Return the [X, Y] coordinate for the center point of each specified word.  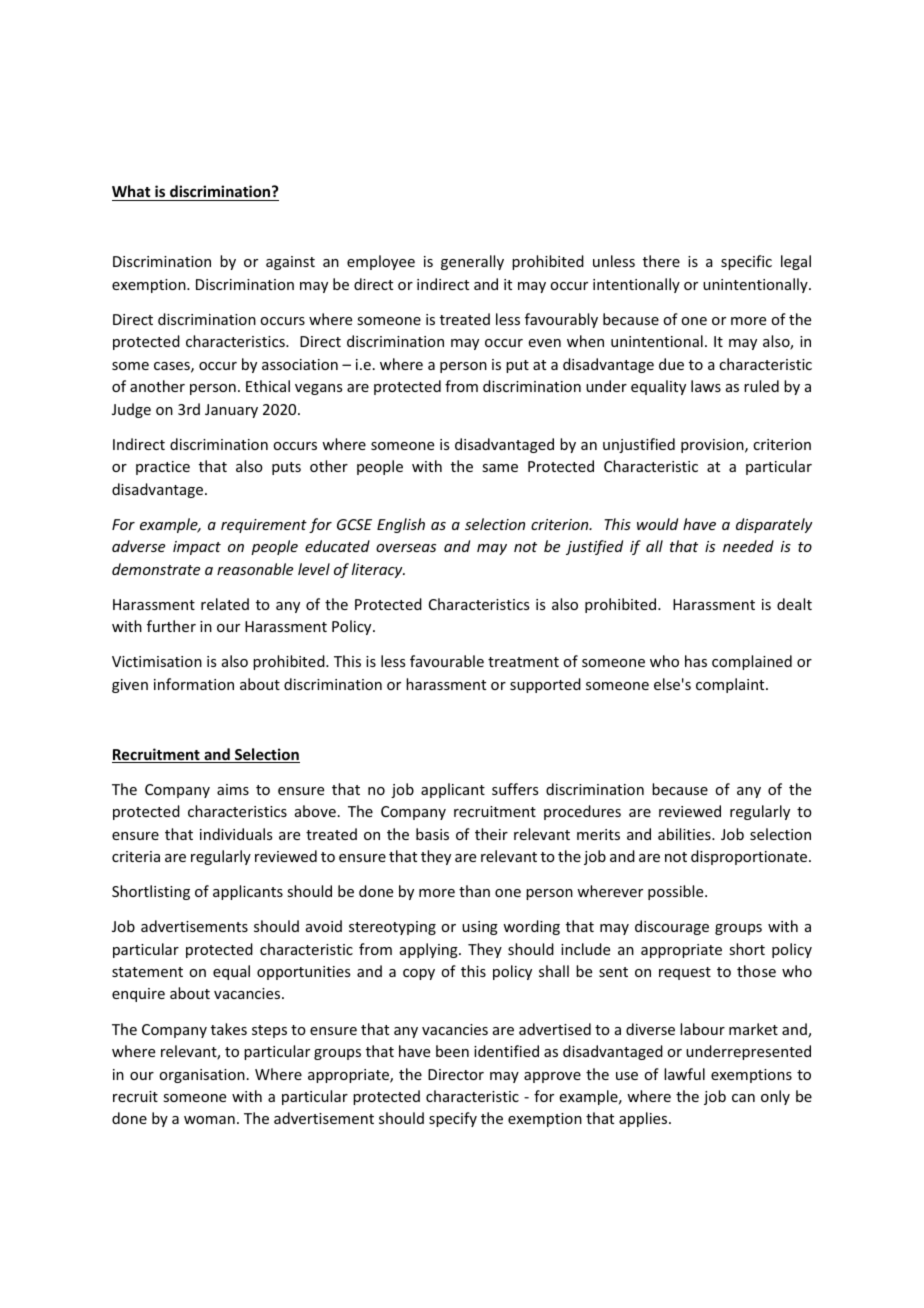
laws [706, 386]
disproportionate [750, 857]
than [474, 891]
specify [453, 1119]
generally [472, 262]
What [131, 191]
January [231, 411]
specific [746, 262]
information [194, 684]
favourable [447, 661]
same [500, 468]
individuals [236, 834]
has [696, 661]
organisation [202, 1076]
